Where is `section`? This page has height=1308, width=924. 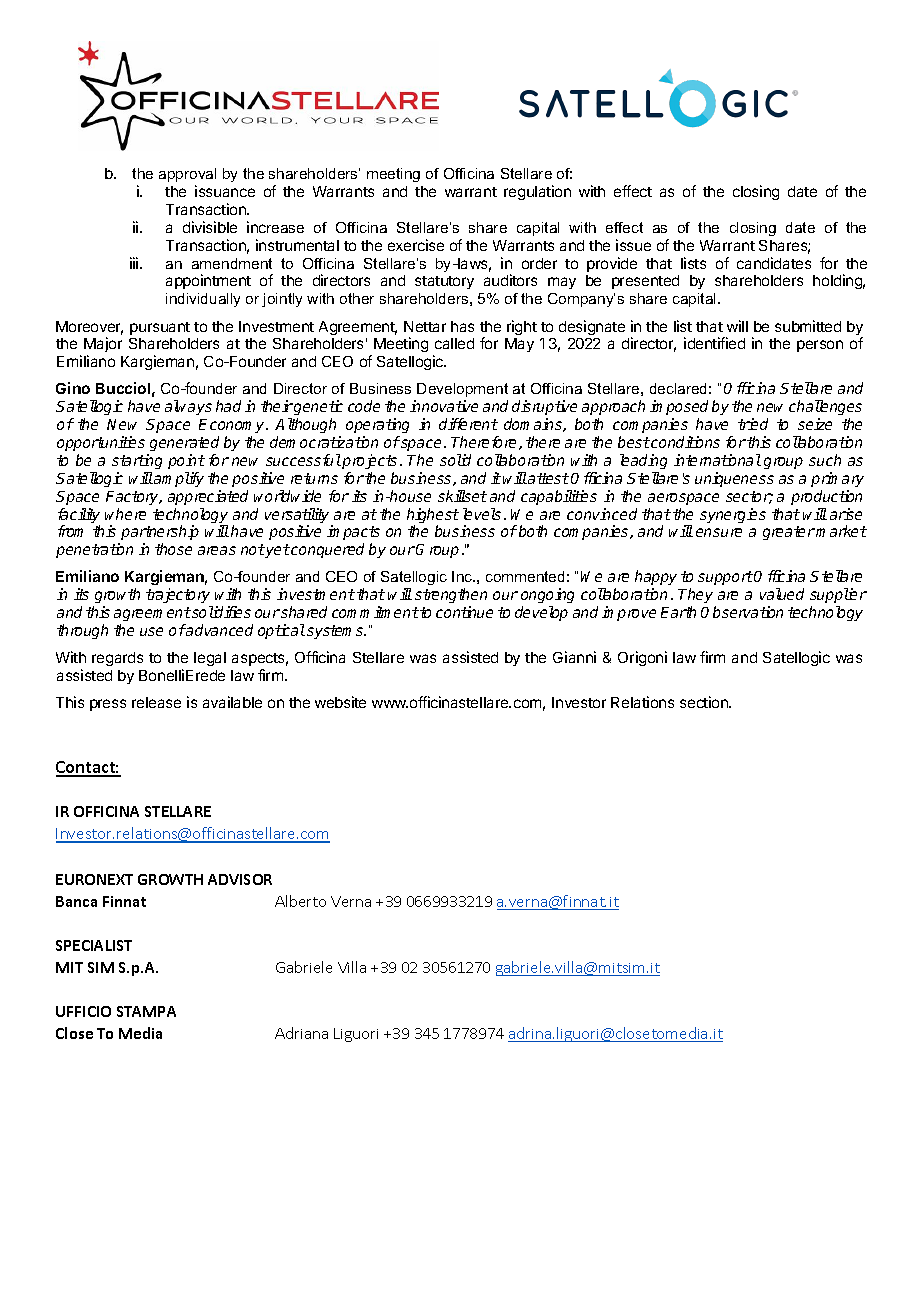 section is located at coordinates (705, 702).
